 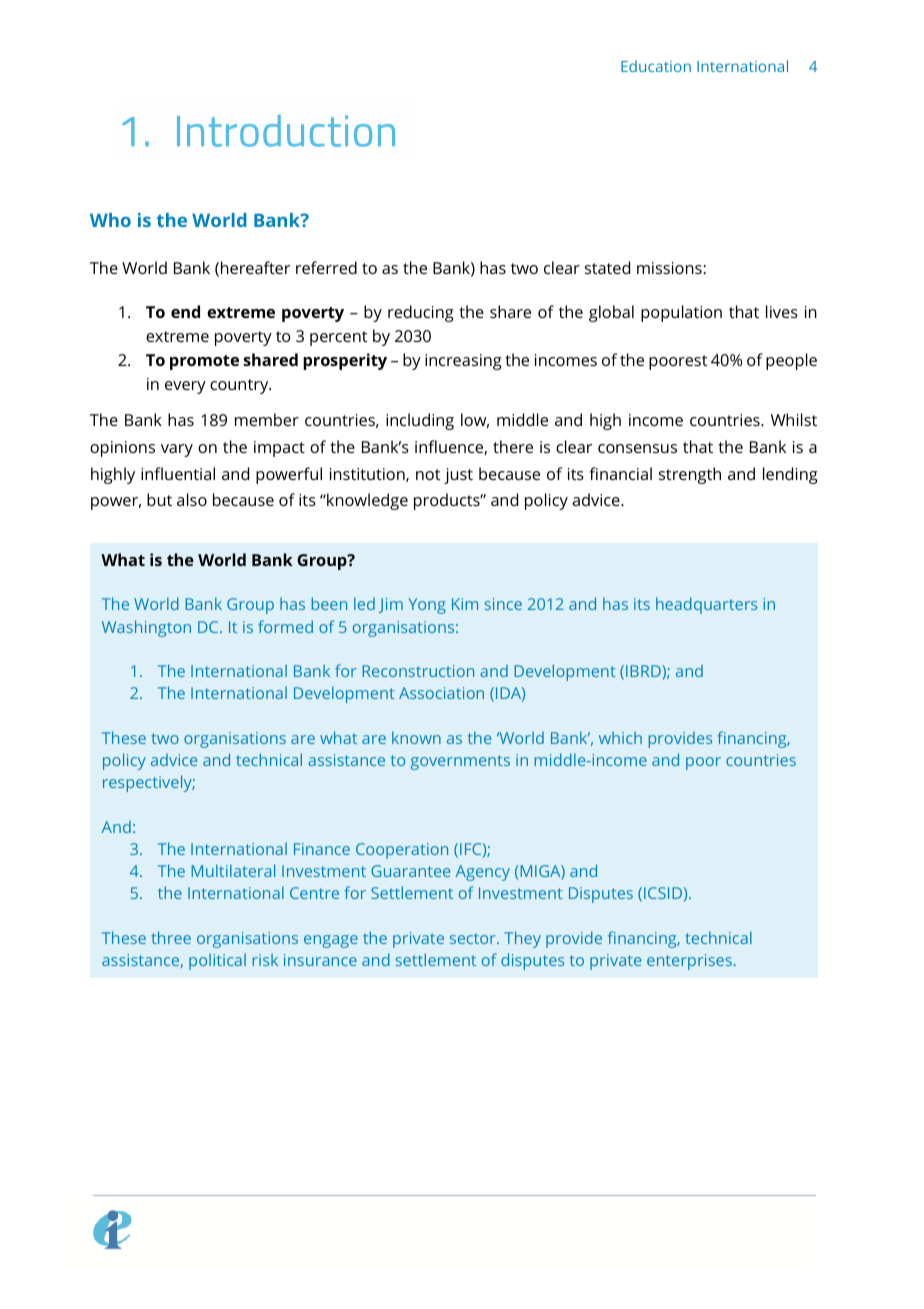 What do you see at coordinates (420, 421) in the screenshot?
I see `including` at bounding box center [420, 421].
